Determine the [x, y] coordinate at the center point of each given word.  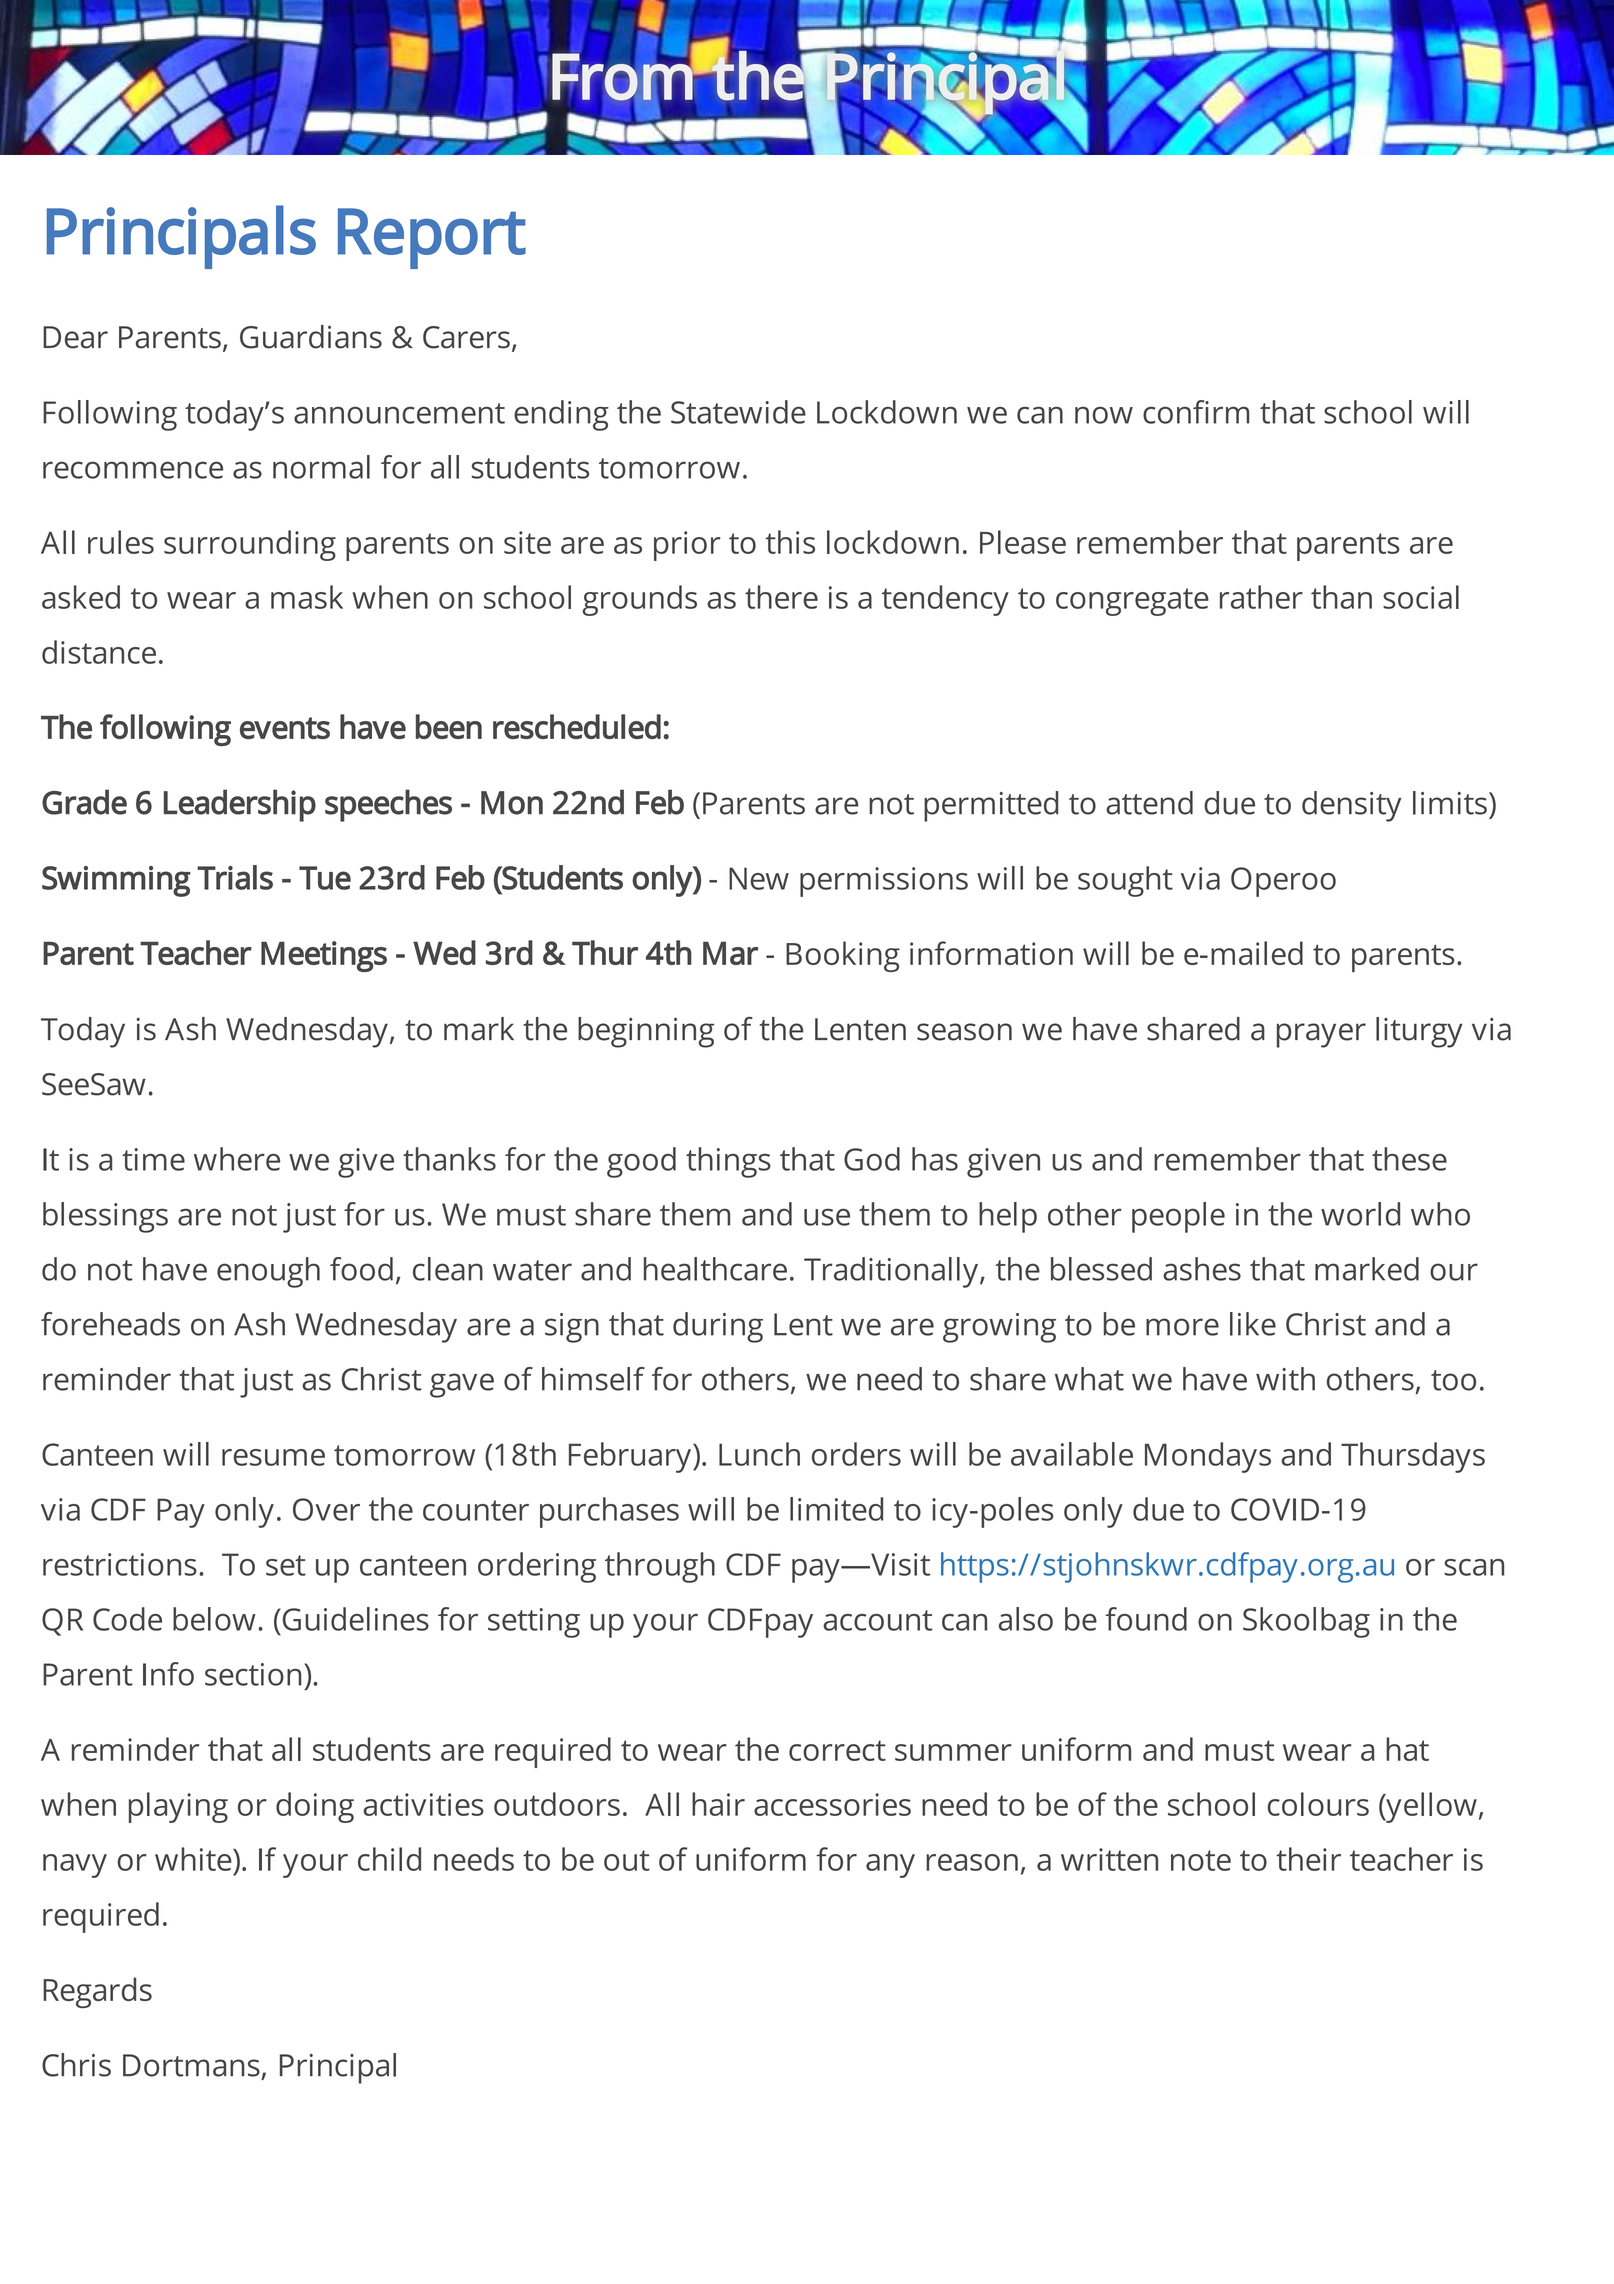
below [214, 1619]
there [781, 597]
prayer [1321, 1035]
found [1146, 1619]
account [877, 1620]
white [194, 1859]
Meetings [324, 956]
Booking [843, 956]
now [1104, 415]
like [1253, 1324]
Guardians [311, 337]
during [718, 1327]
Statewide [738, 412]
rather [1261, 597]
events [285, 728]
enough [268, 1272]
